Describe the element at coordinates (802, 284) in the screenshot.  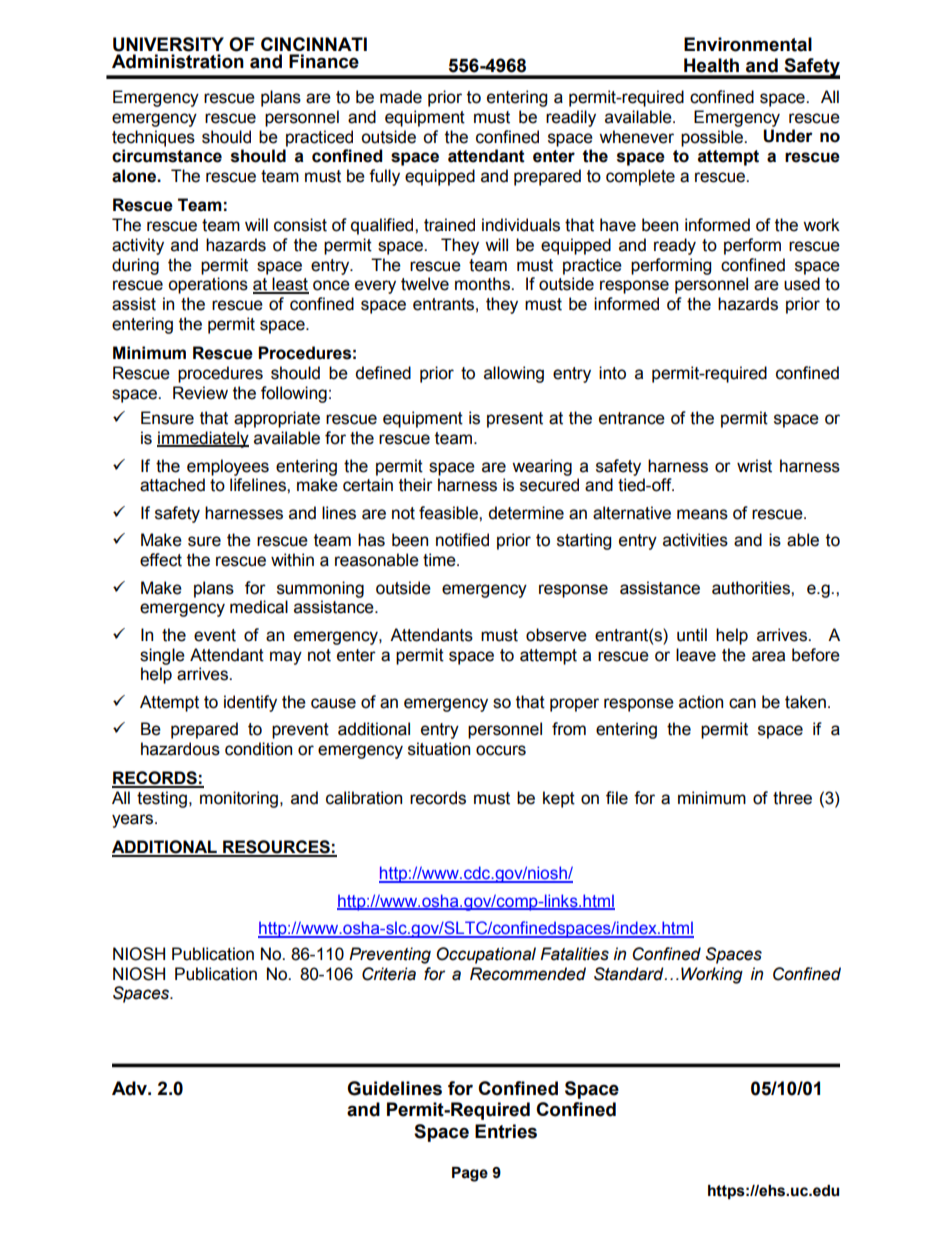
I see `used` at that location.
